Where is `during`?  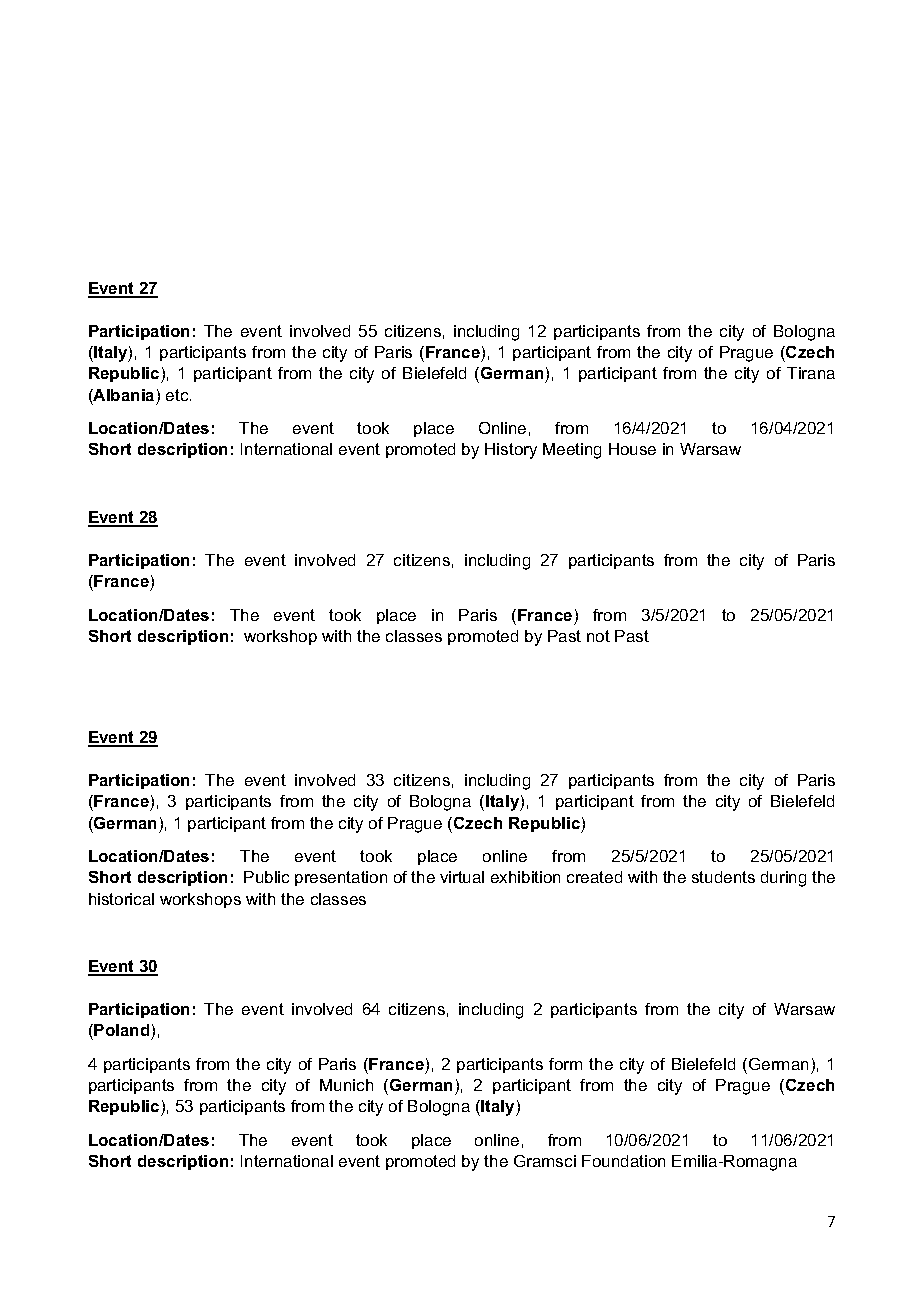 during is located at coordinates (783, 879).
